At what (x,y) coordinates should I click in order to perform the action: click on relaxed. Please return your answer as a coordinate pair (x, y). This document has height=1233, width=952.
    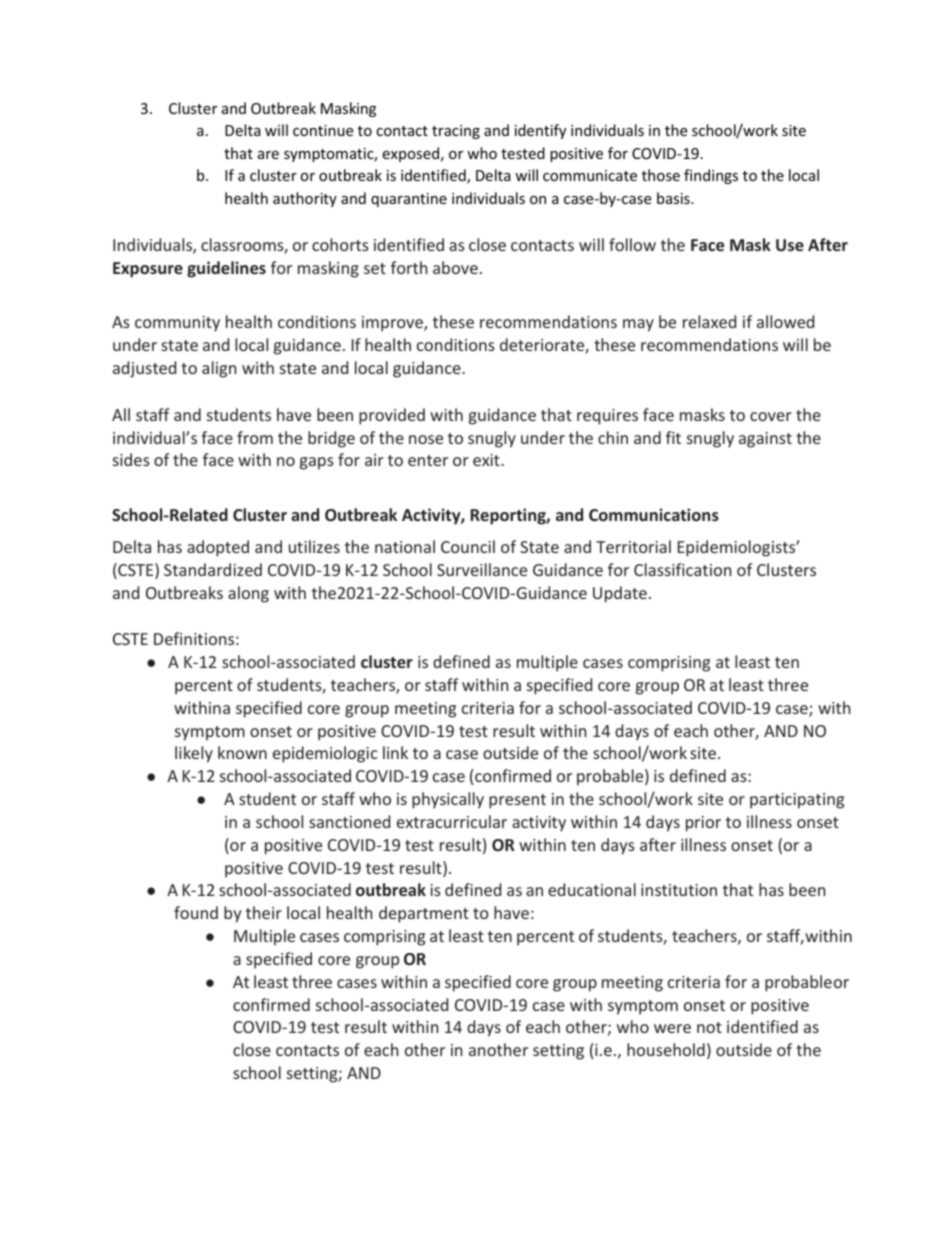
    Looking at the image, I should click on (709, 321).
